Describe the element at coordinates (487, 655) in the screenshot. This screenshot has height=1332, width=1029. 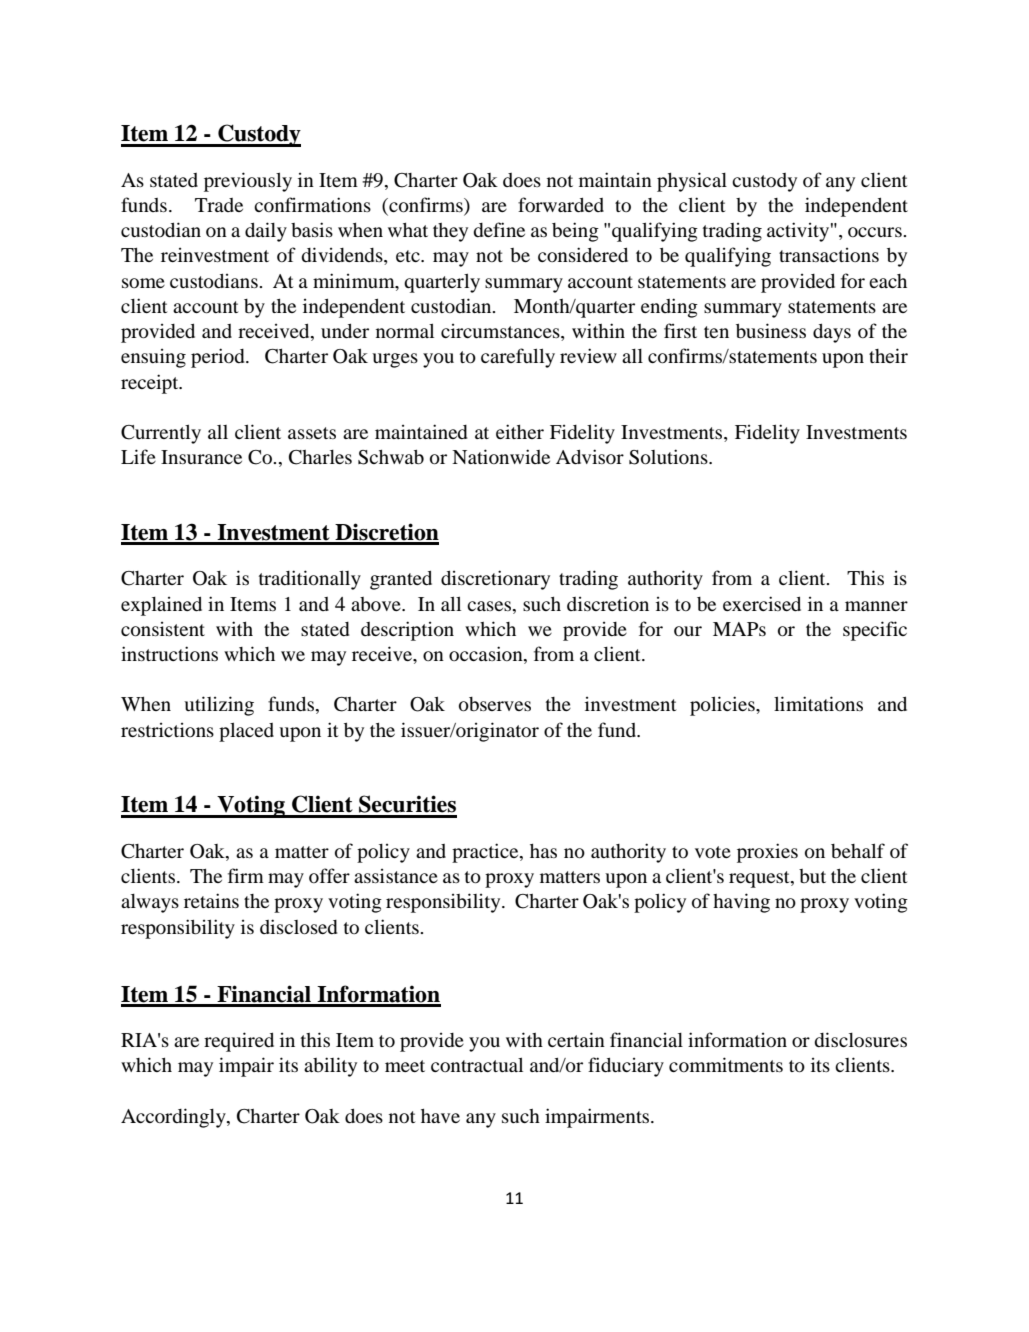
I see `occasion` at that location.
